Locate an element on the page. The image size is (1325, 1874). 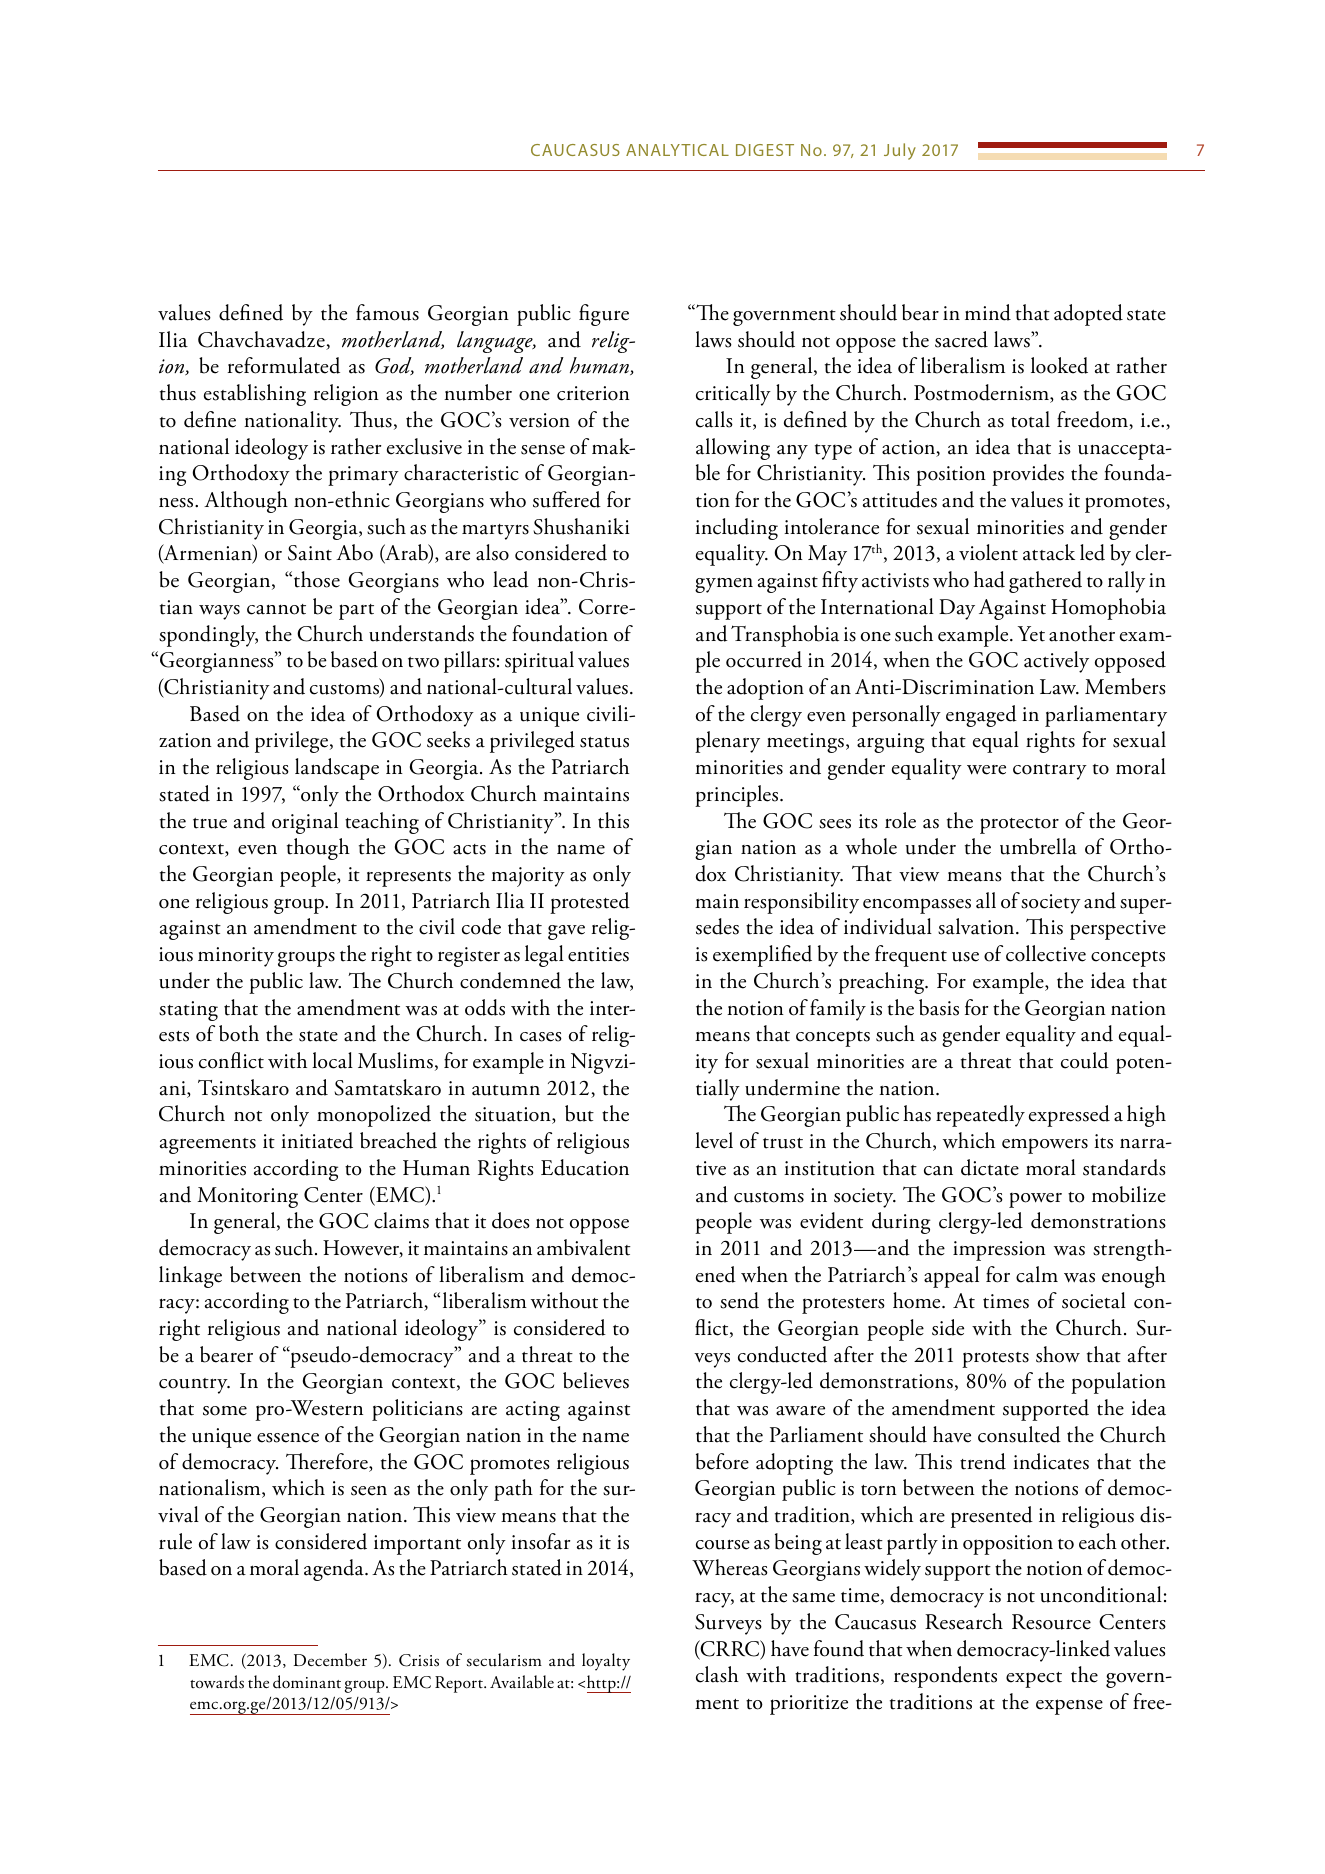
July is located at coordinates (900, 151).
